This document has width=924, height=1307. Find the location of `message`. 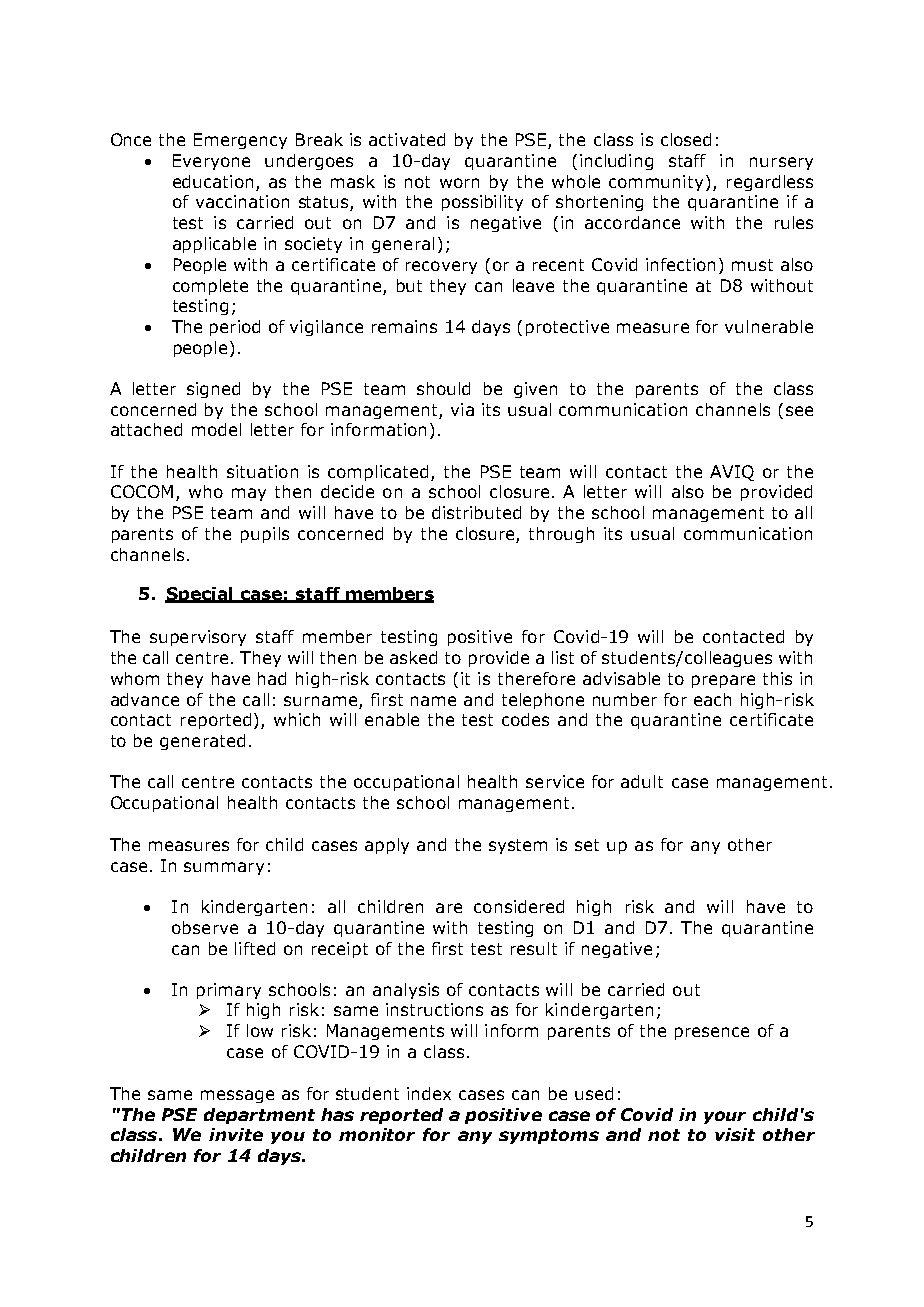

message is located at coordinates (237, 1096).
